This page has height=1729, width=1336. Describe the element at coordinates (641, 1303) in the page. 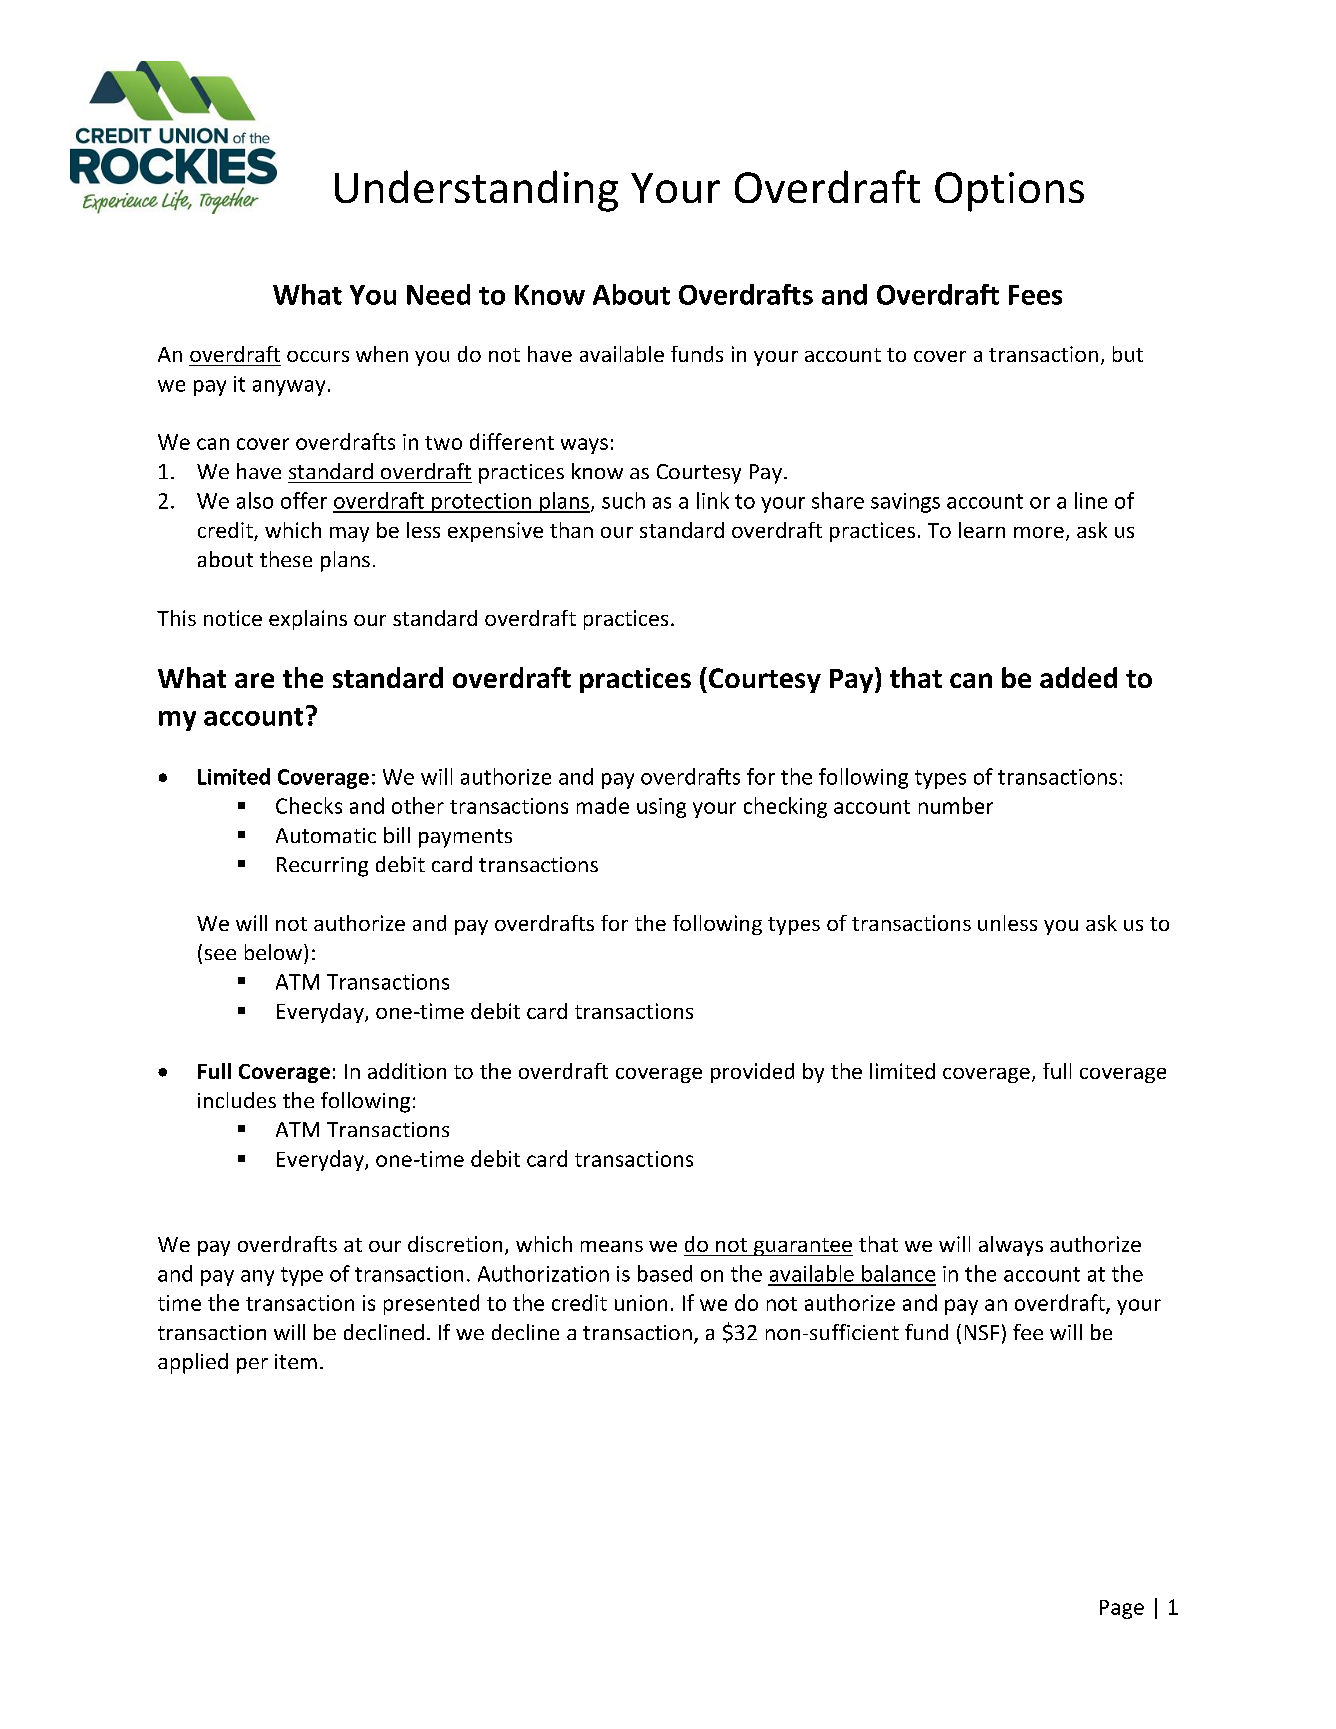

I see `union` at that location.
